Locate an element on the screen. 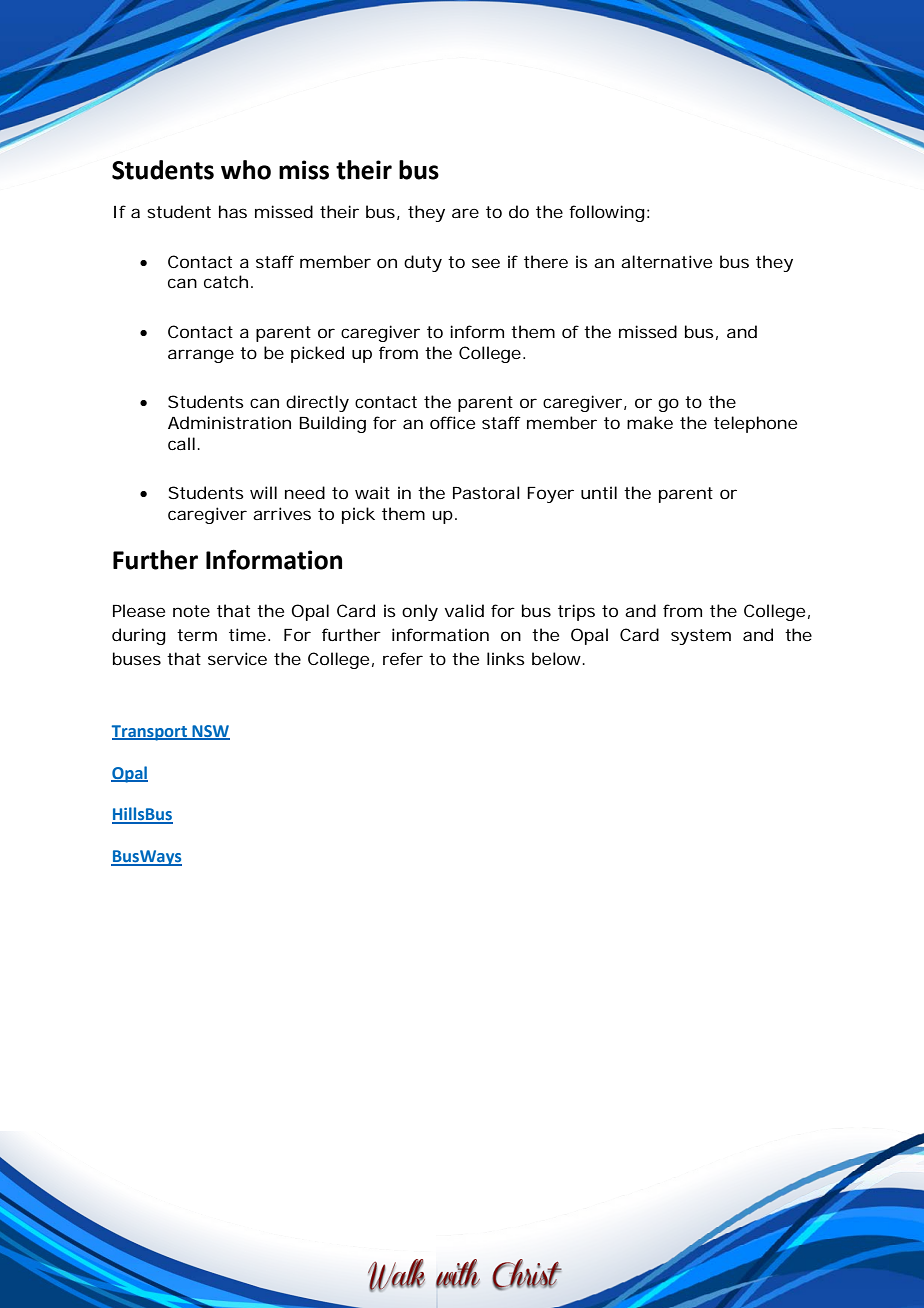 The image size is (924, 1308). valid is located at coordinates (464, 610).
